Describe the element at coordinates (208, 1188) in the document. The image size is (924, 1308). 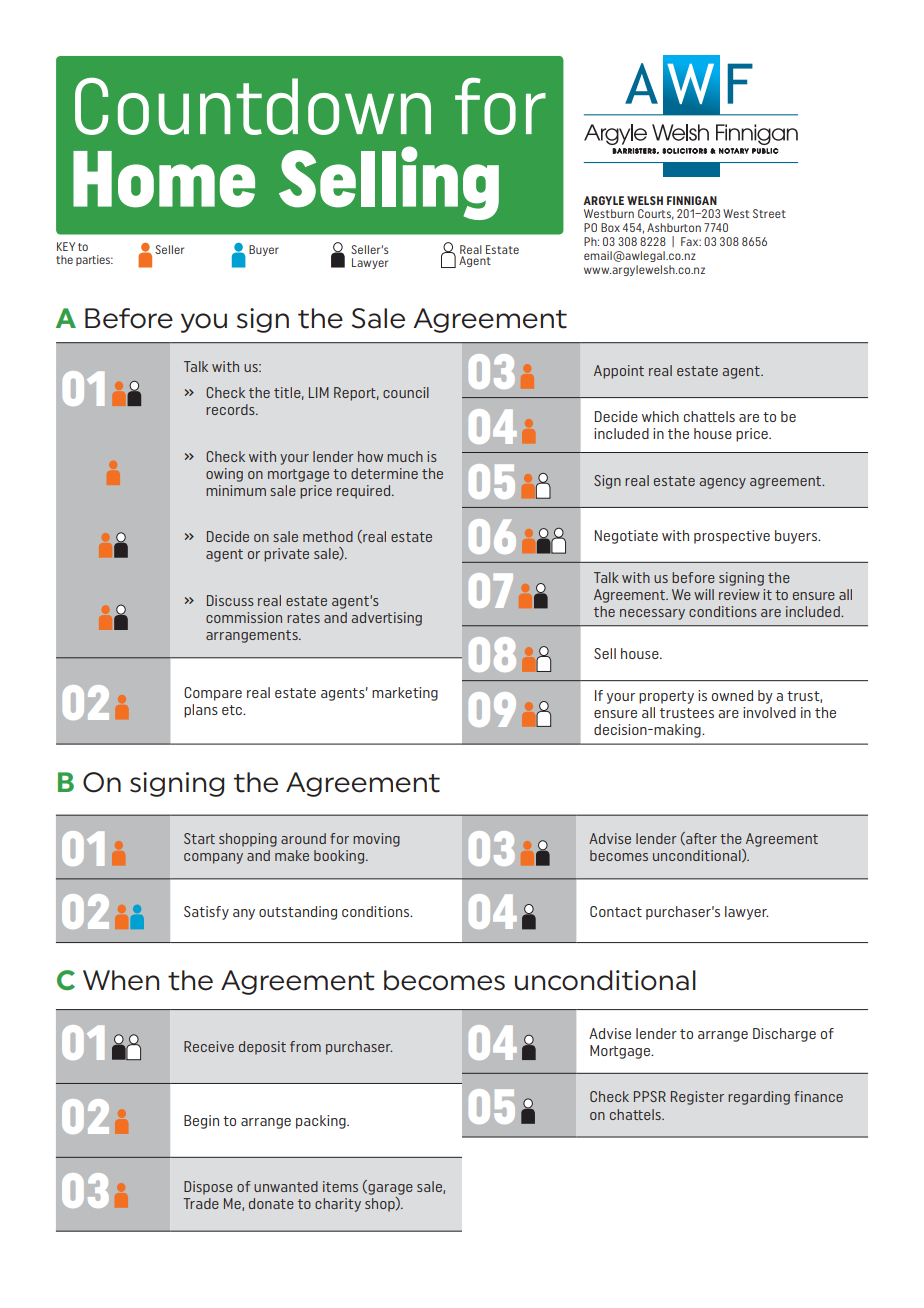
I see `Dispose` at that location.
